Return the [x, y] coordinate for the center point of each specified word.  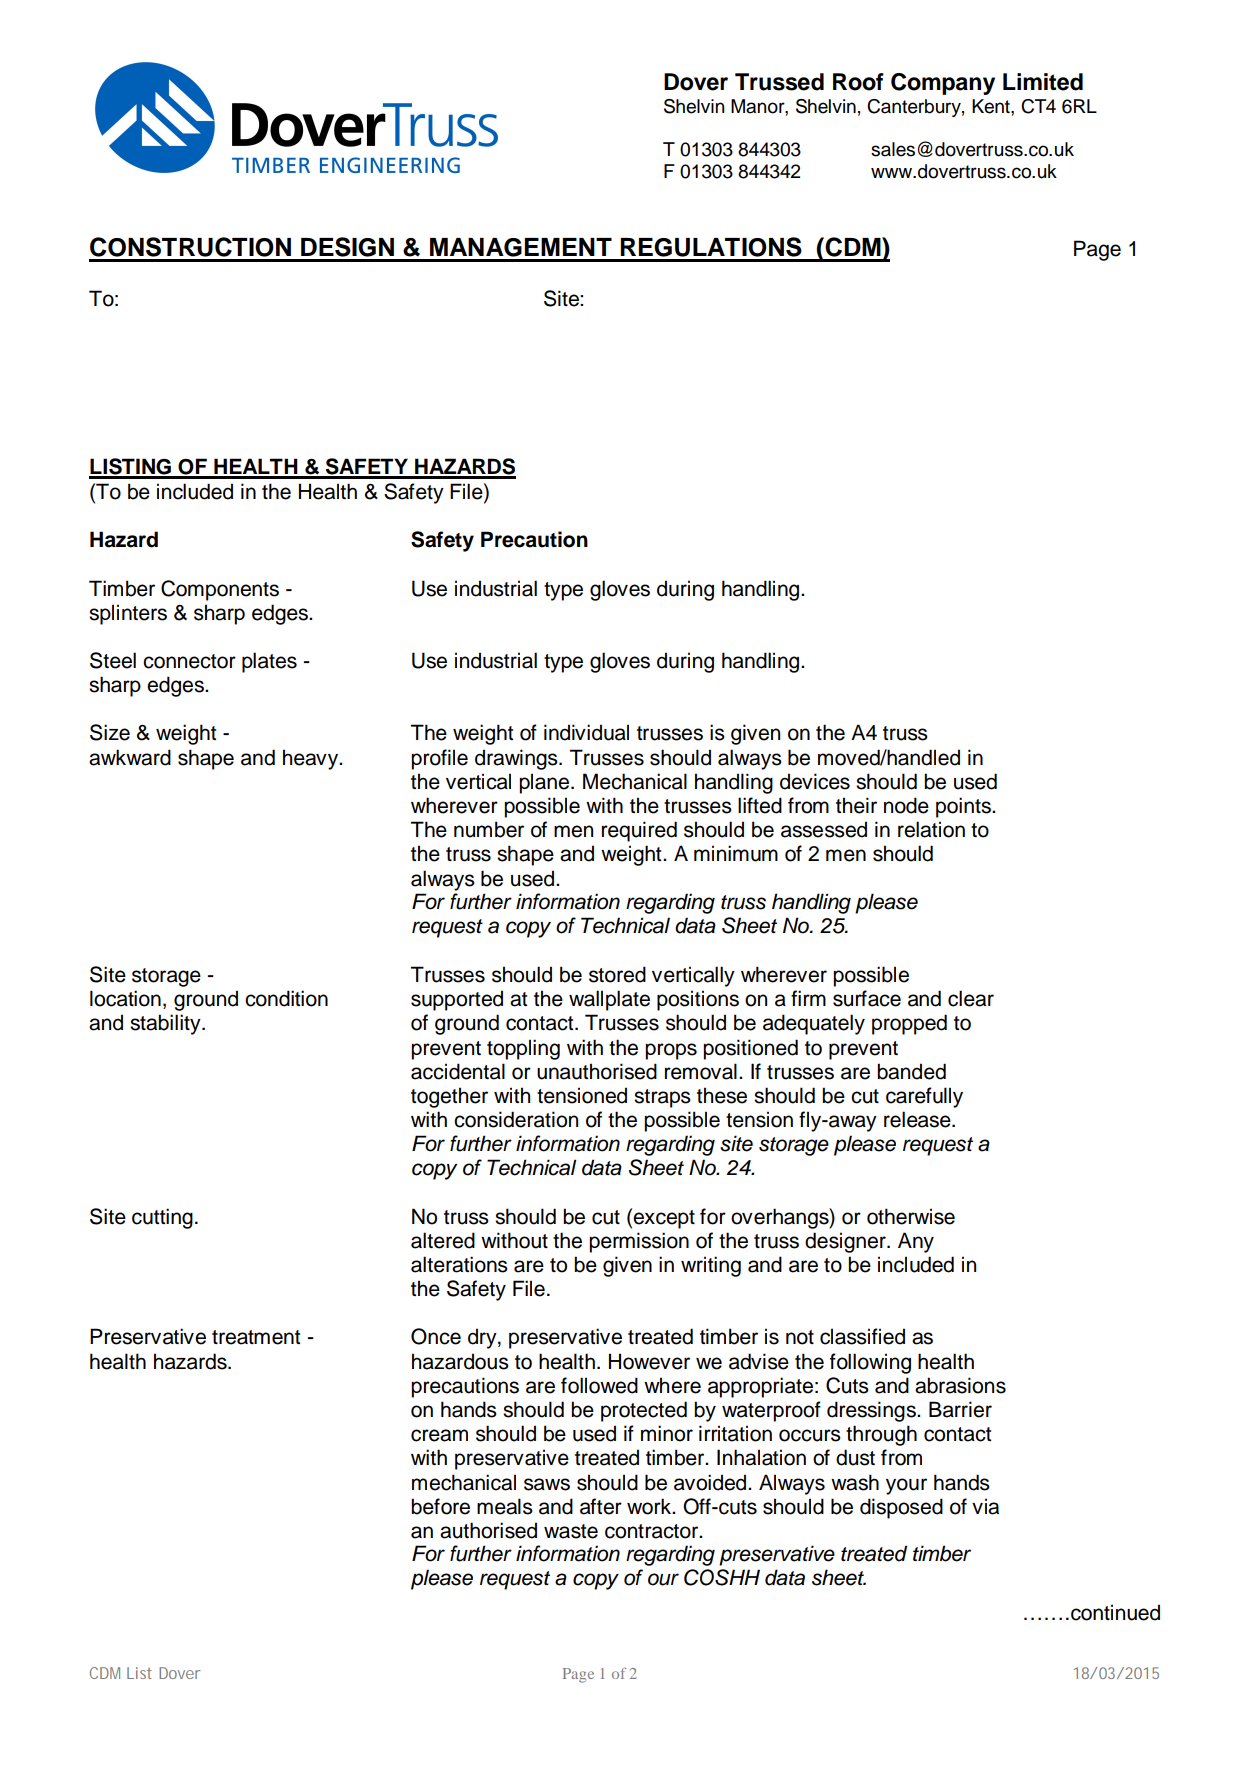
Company [943, 84]
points [964, 807]
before [440, 1506]
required [639, 831]
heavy [312, 759]
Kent [992, 106]
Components [220, 590]
